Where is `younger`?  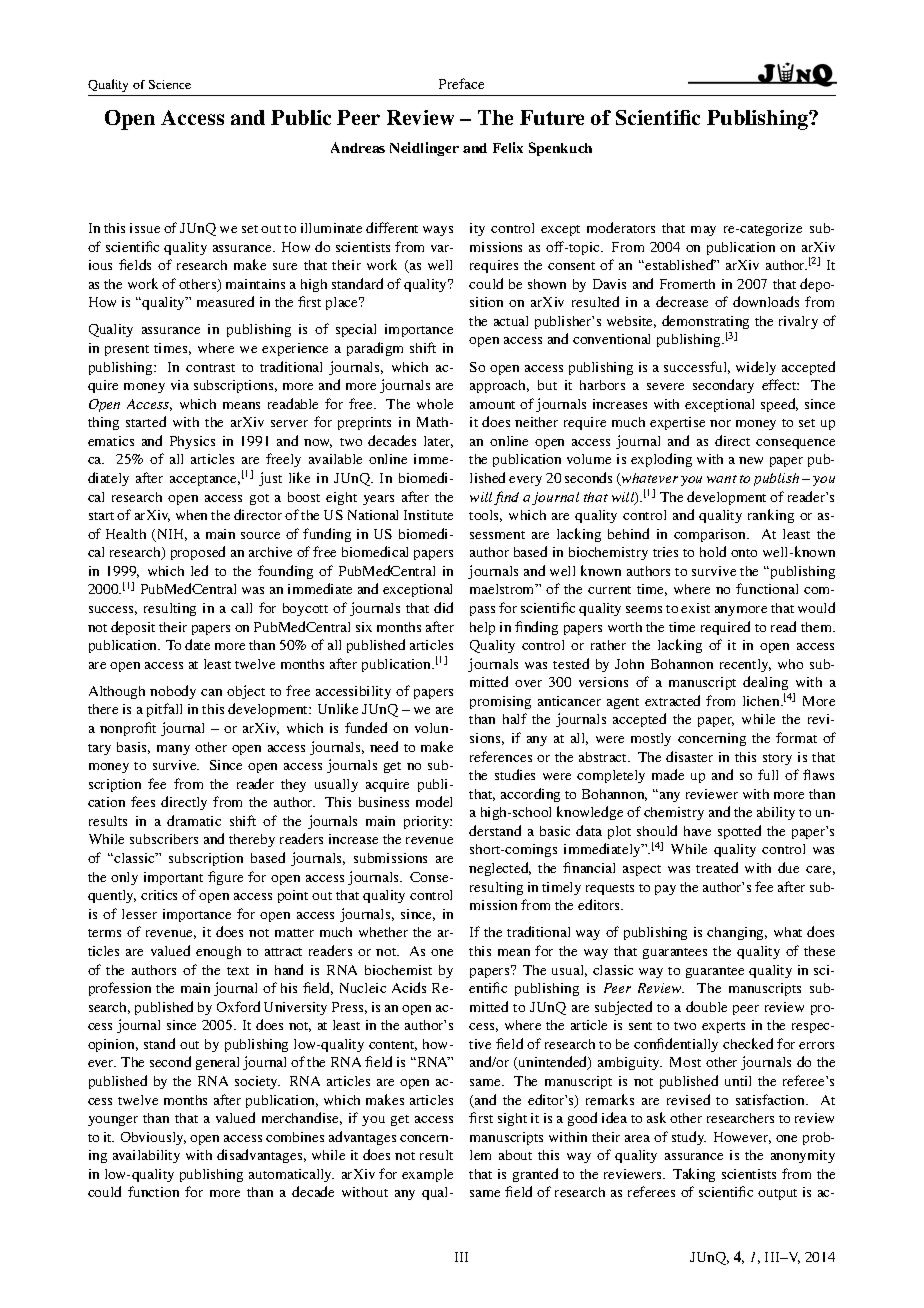 younger is located at coordinates (113, 1121).
